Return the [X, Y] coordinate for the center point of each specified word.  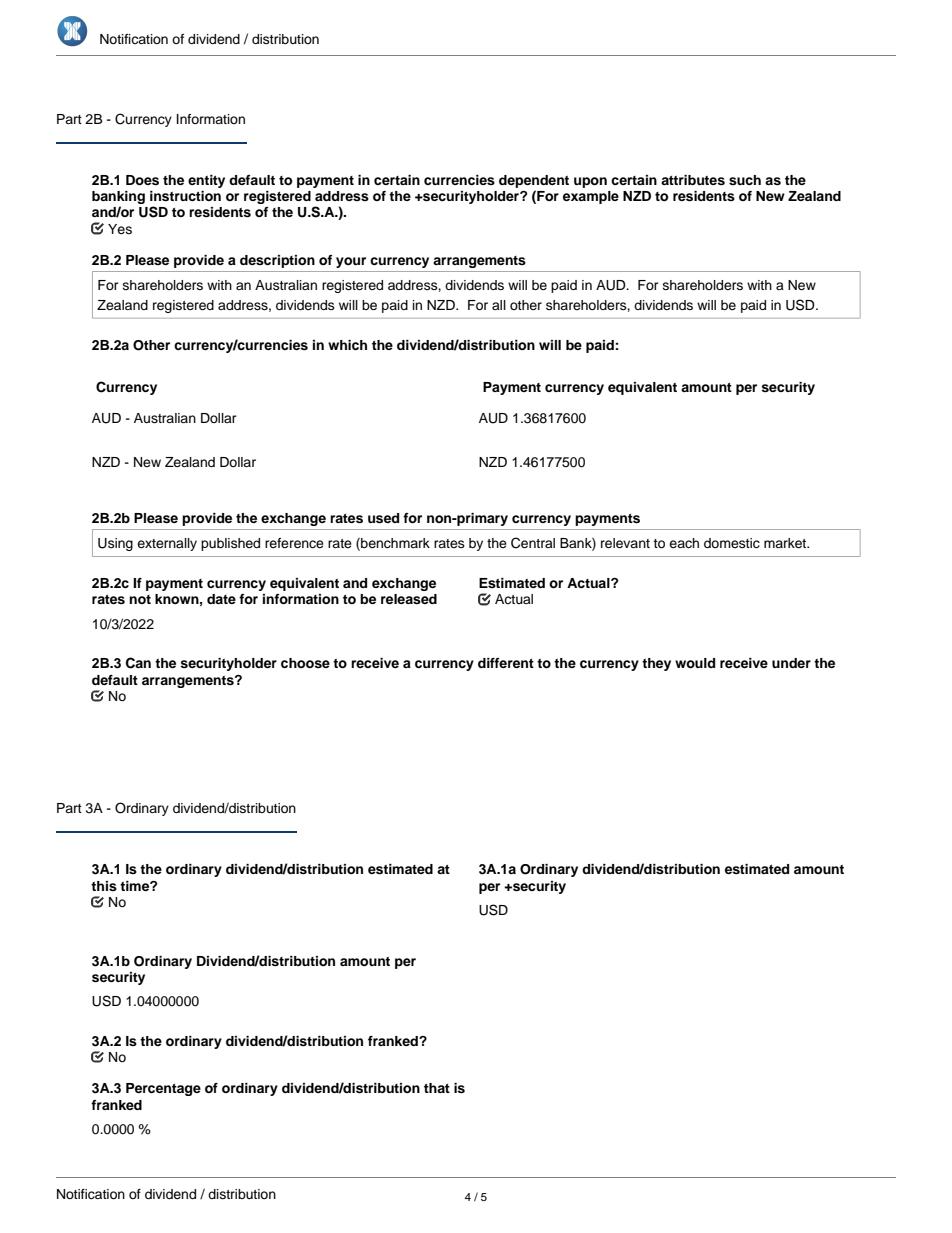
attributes [693, 180]
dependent [534, 181]
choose [305, 663]
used [383, 518]
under [791, 663]
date [221, 599]
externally [167, 544]
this [104, 886]
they [656, 664]
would [695, 663]
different [506, 663]
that [437, 1088]
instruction [185, 196]
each [684, 543]
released [409, 599]
